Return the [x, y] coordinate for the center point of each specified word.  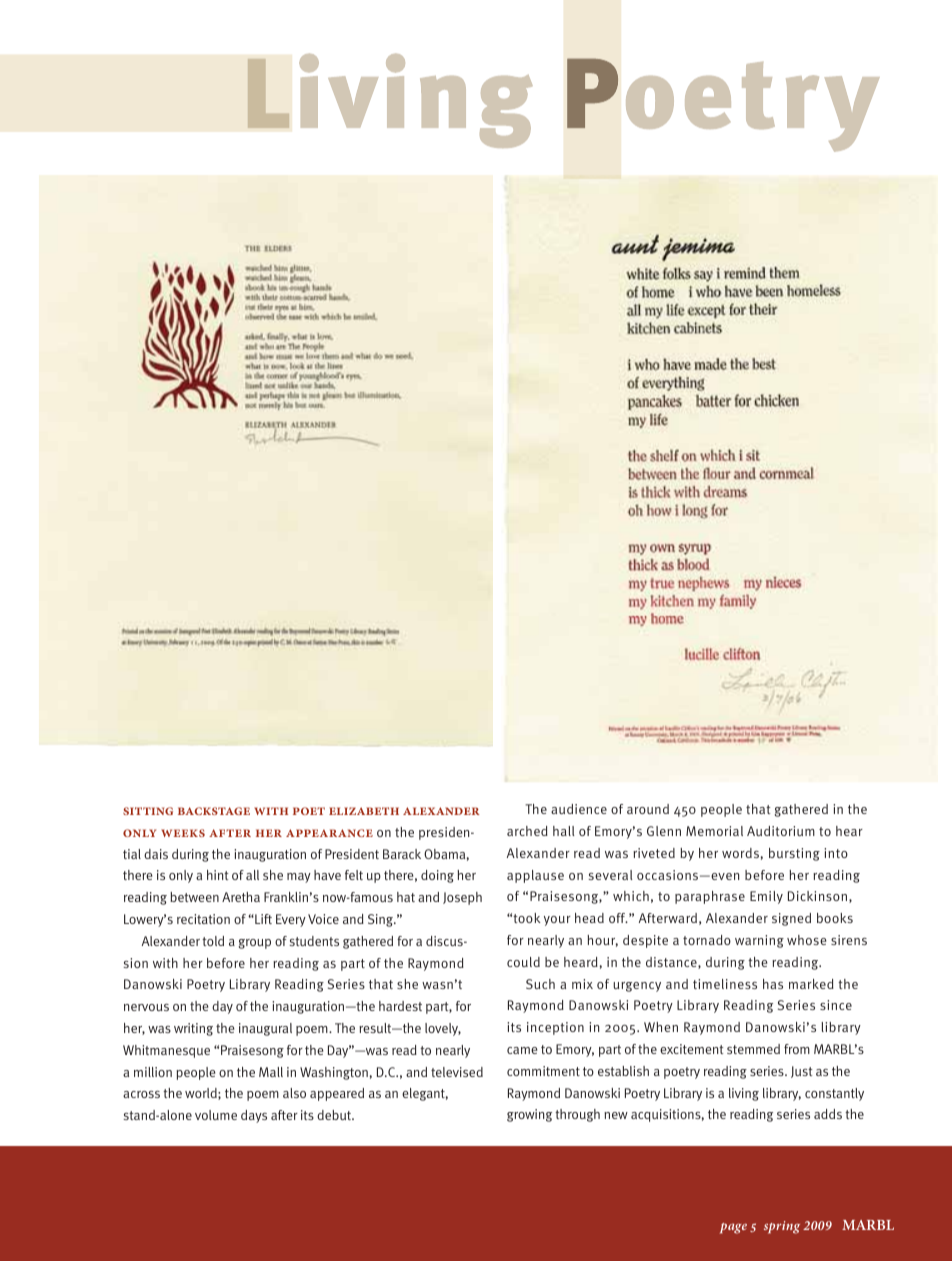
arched [527, 831]
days [254, 1116]
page [733, 1228]
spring [782, 1227]
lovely [443, 1029]
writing [193, 1029]
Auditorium [781, 831]
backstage [214, 811]
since [836, 1005]
